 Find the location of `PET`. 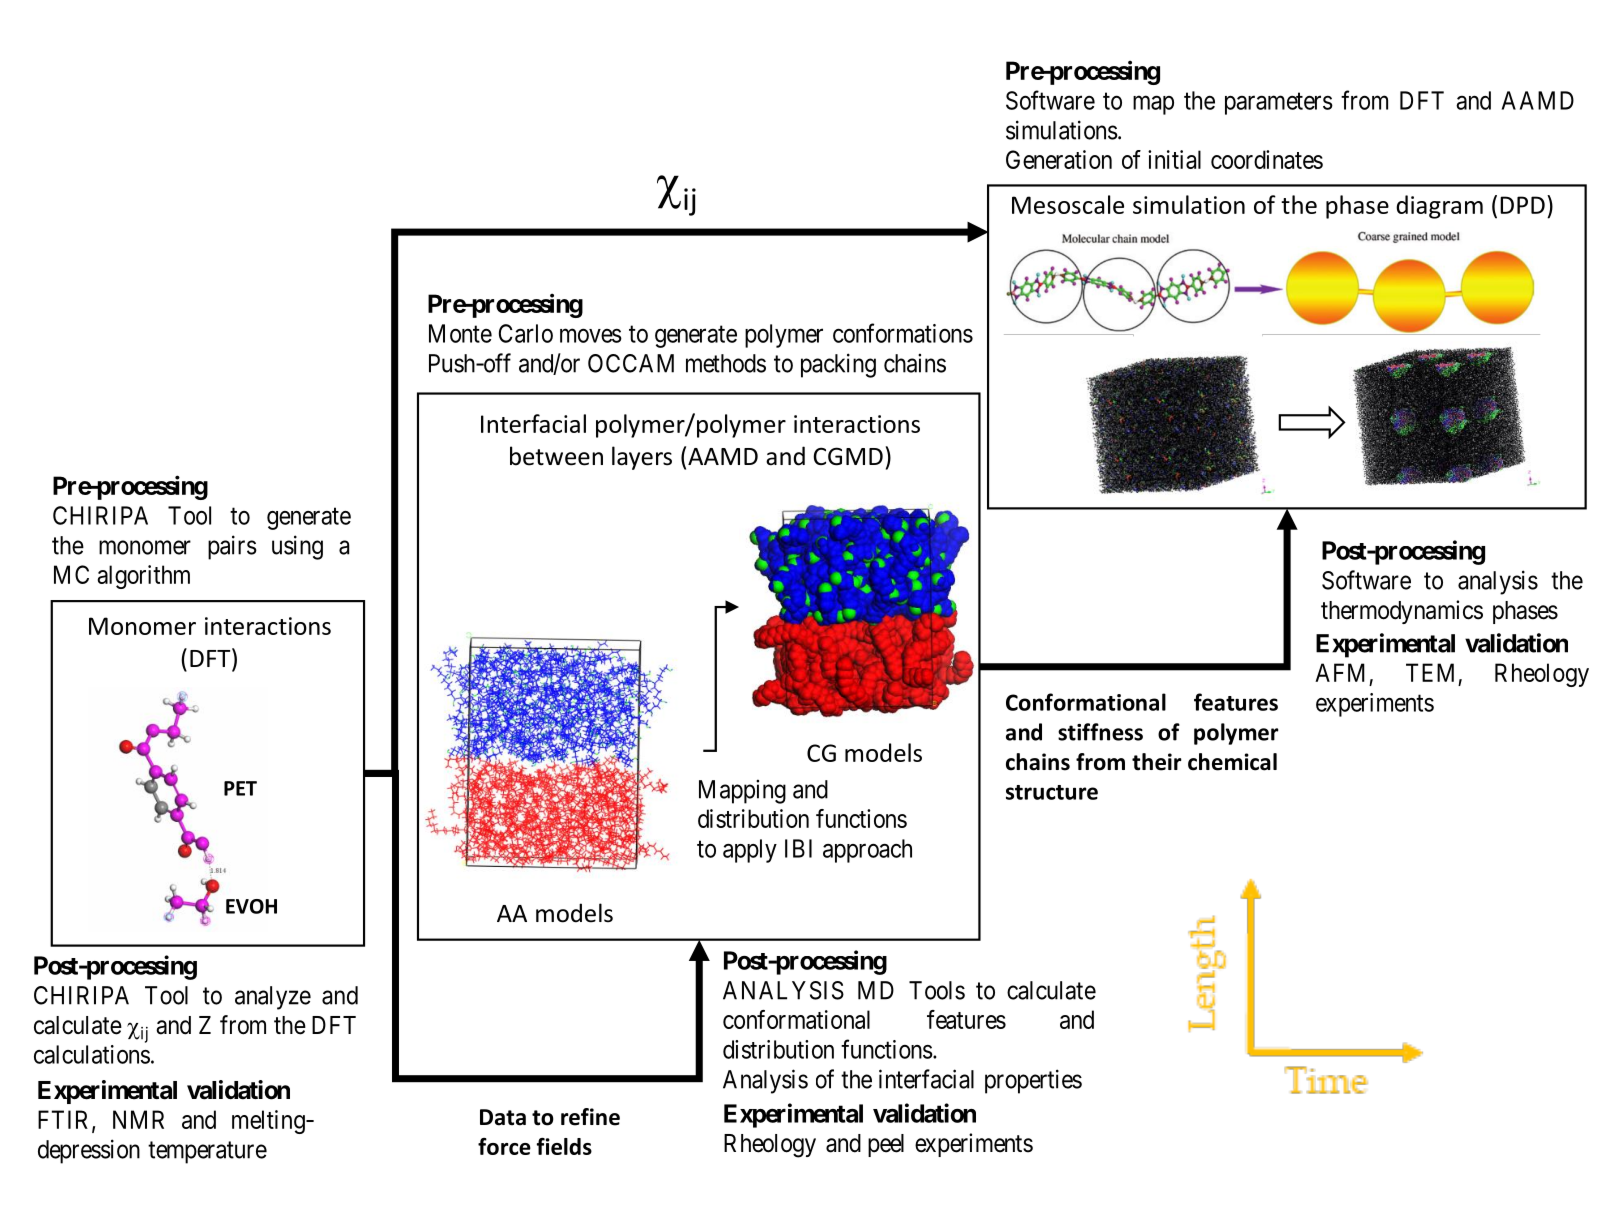

PET is located at coordinates (240, 788).
